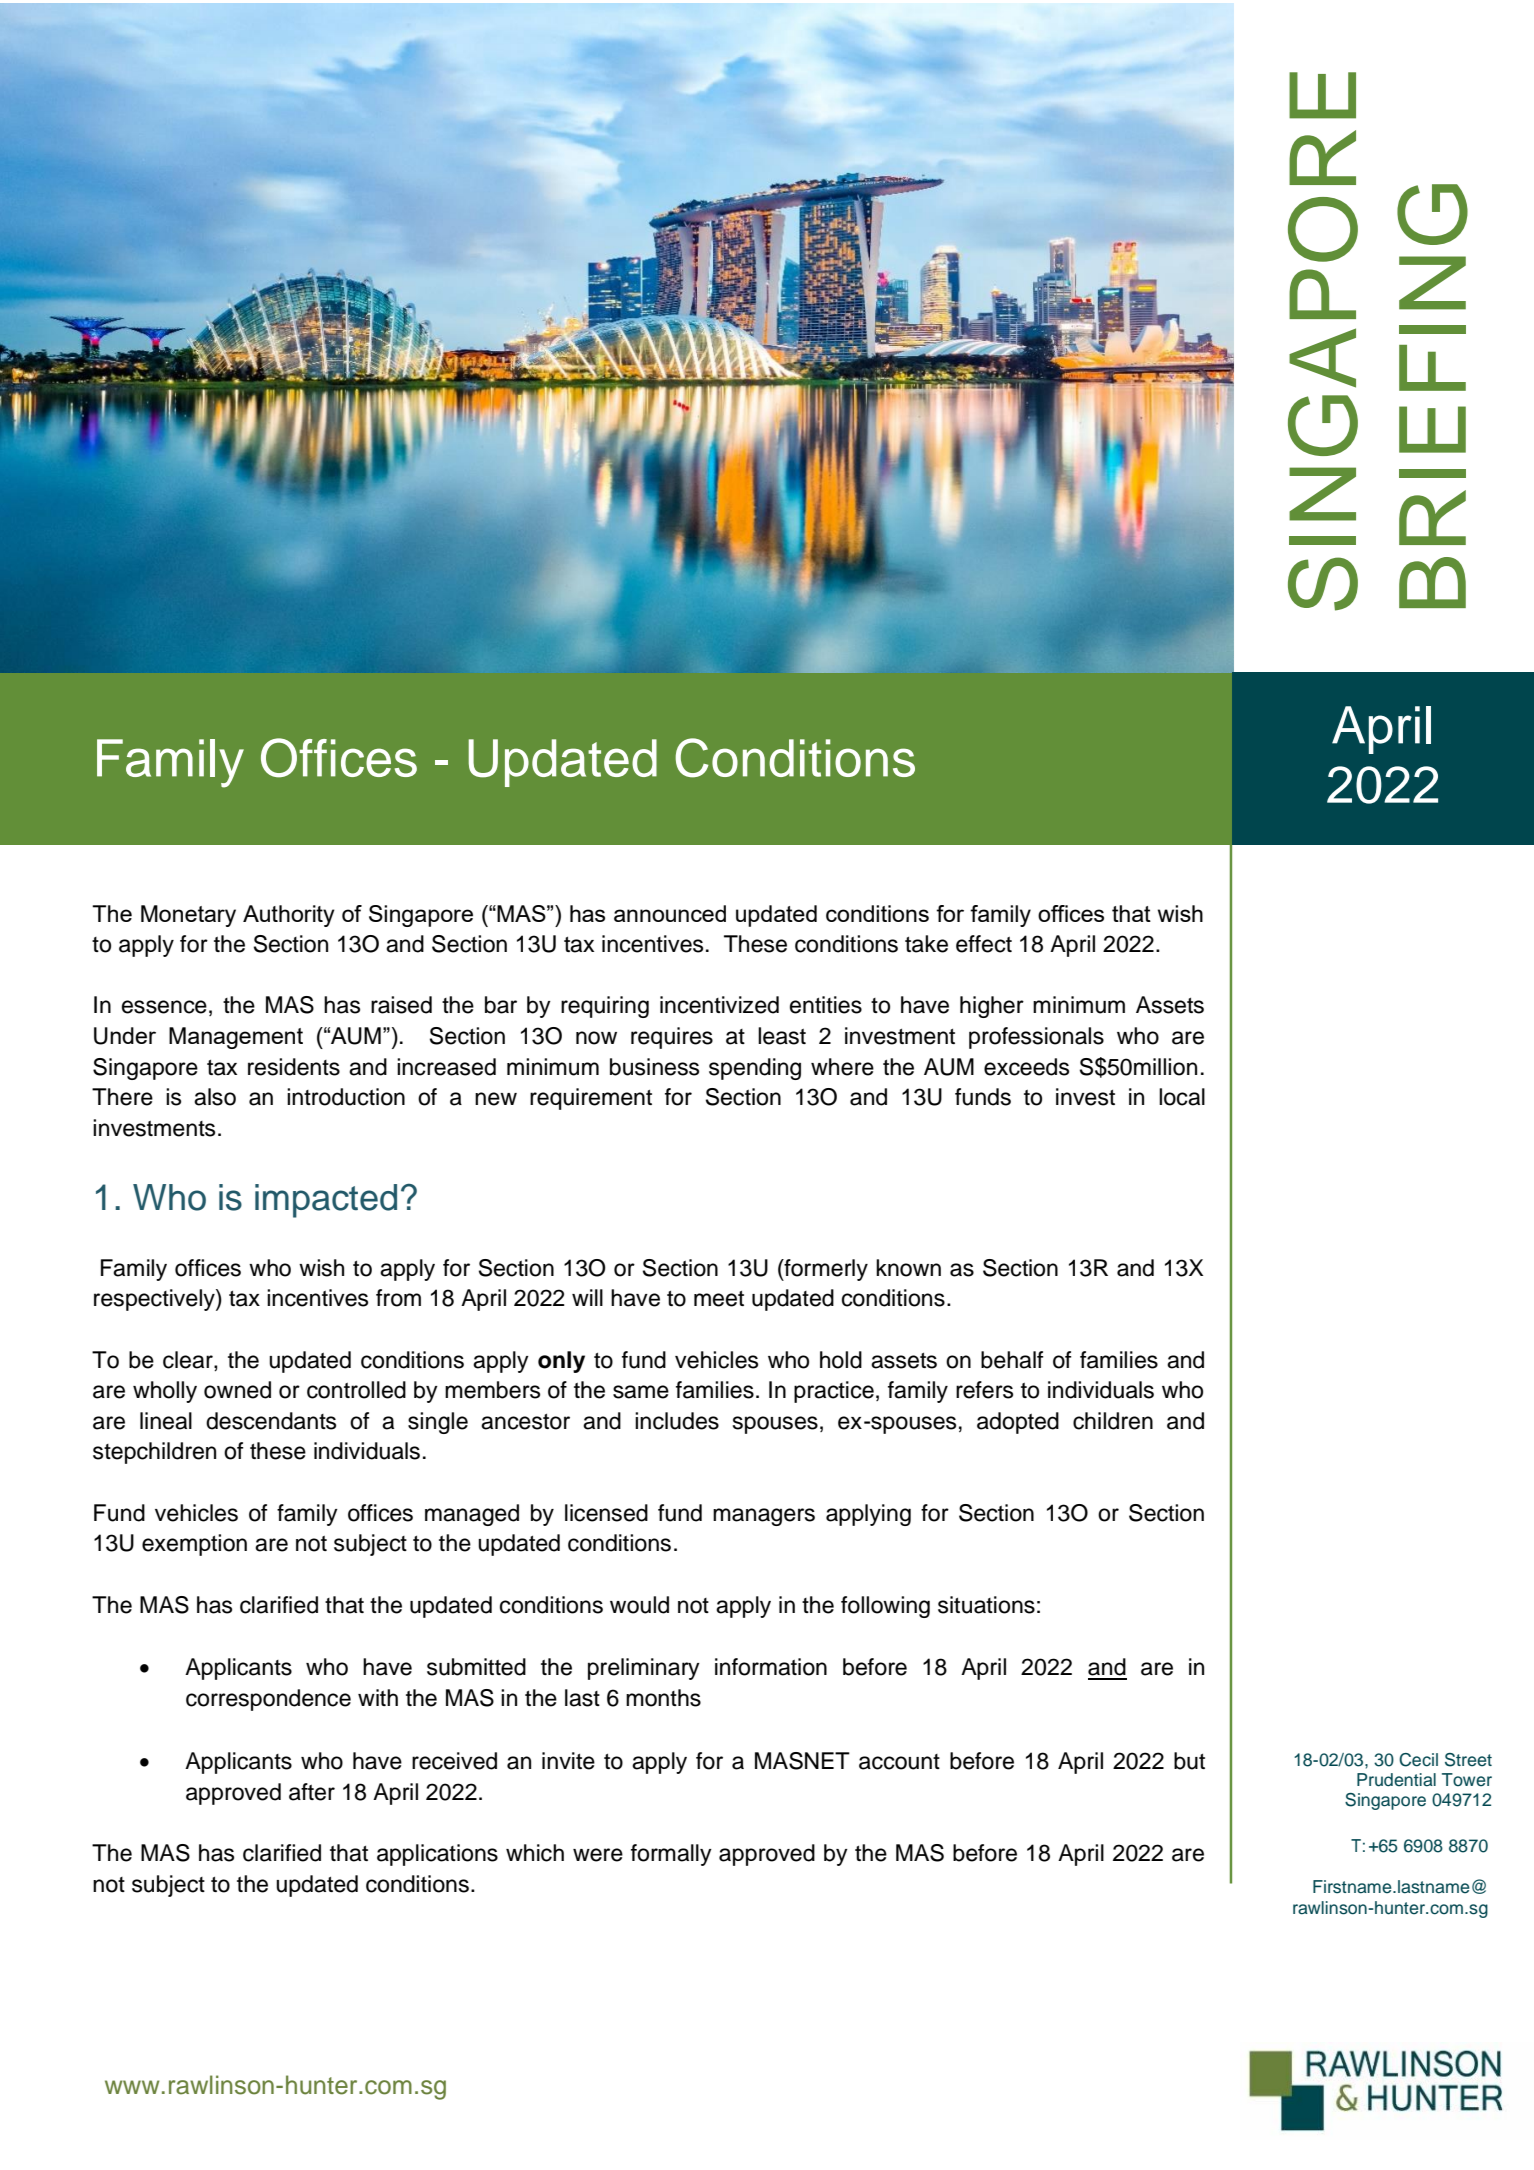  I want to click on Prudential, so click(1396, 1780).
